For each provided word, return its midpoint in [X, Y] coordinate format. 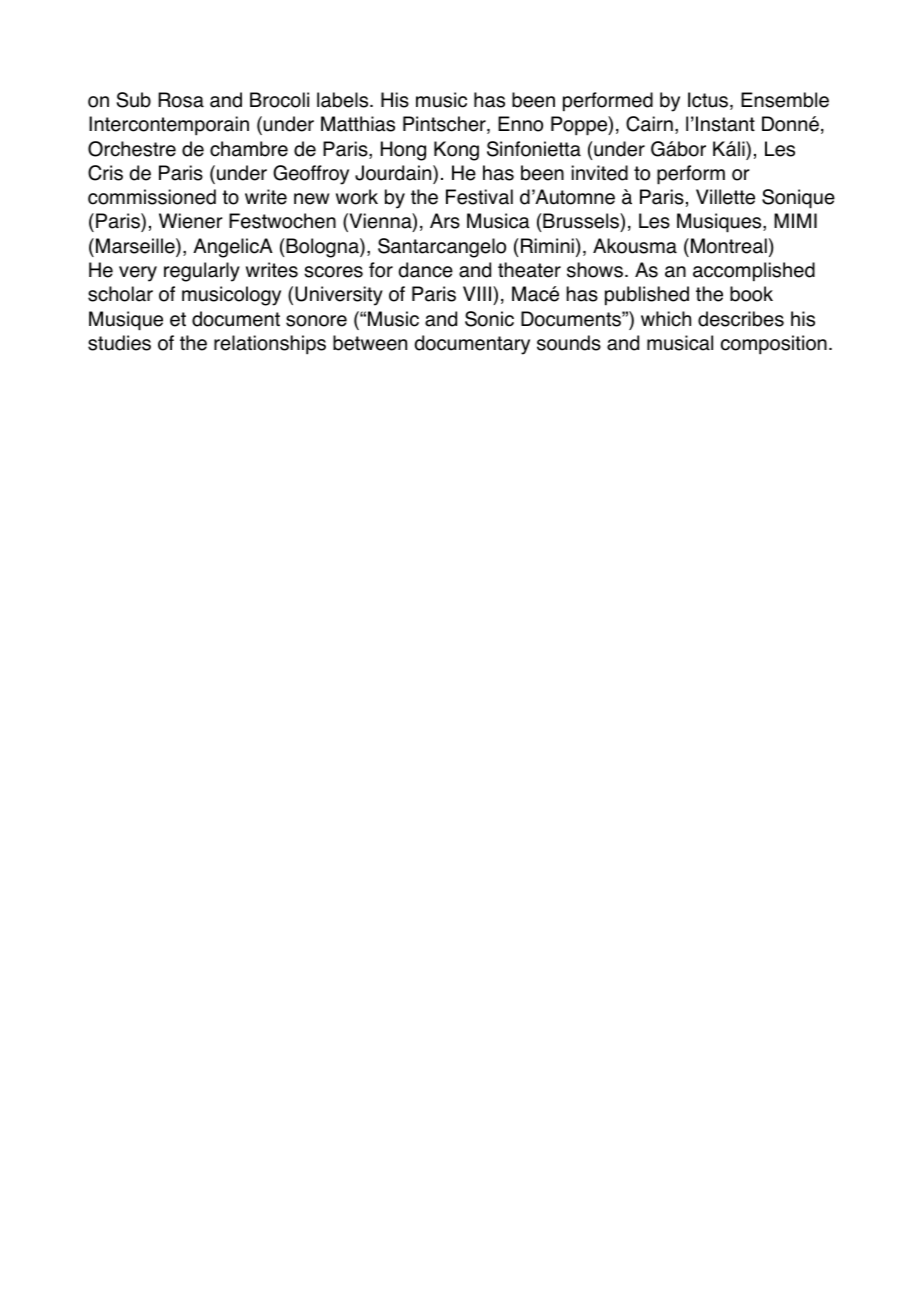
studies [119, 343]
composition [774, 345]
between [370, 343]
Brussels [582, 222]
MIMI [795, 220]
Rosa [181, 100]
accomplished [754, 272]
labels [344, 100]
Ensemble [785, 100]
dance [426, 270]
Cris [105, 173]
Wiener [191, 221]
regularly [202, 272]
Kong [456, 151]
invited [600, 173]
